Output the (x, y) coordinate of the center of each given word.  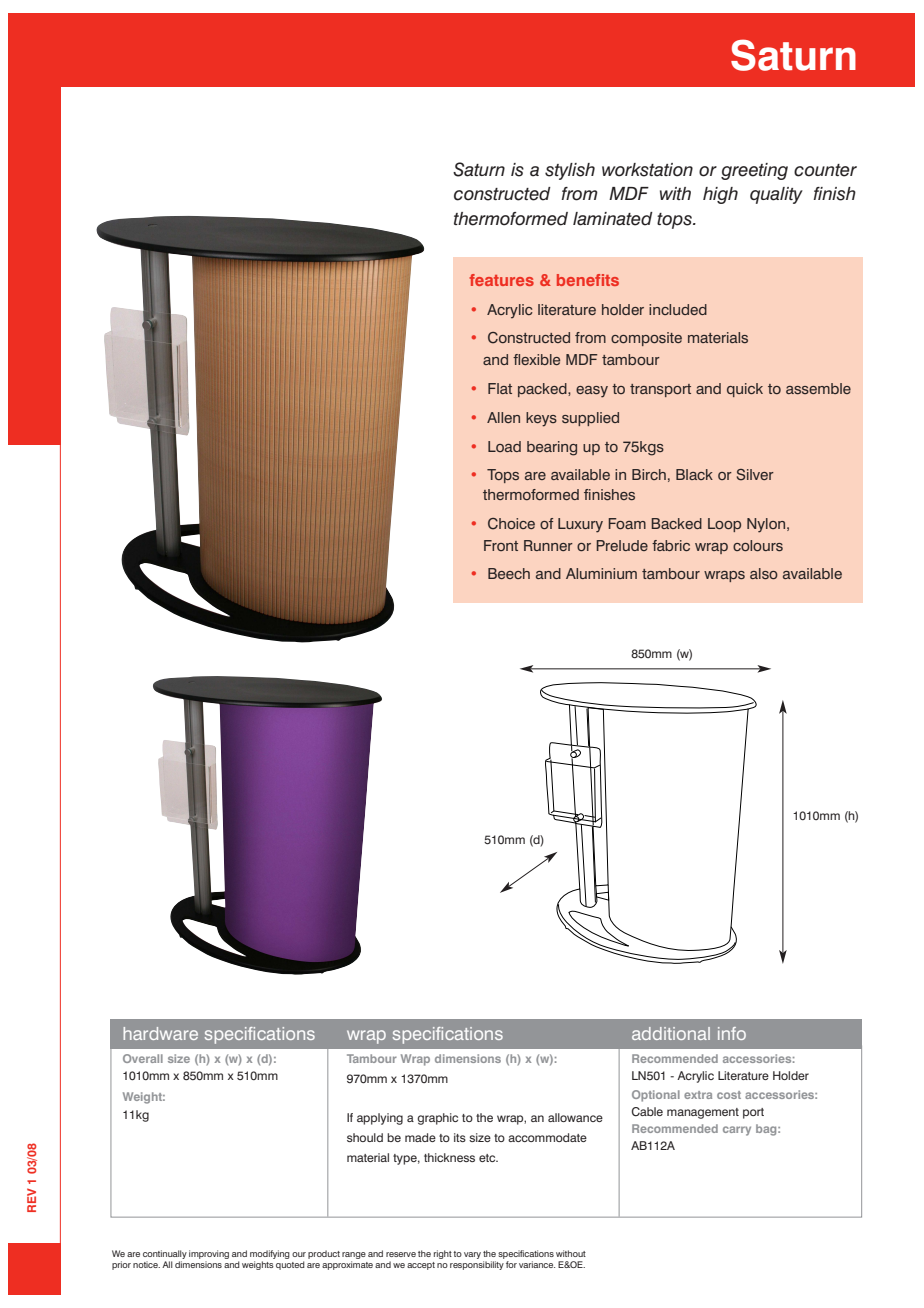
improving (209, 1254)
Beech (509, 573)
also (764, 574)
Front (501, 545)
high (720, 195)
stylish (570, 171)
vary (472, 1255)
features (501, 280)
